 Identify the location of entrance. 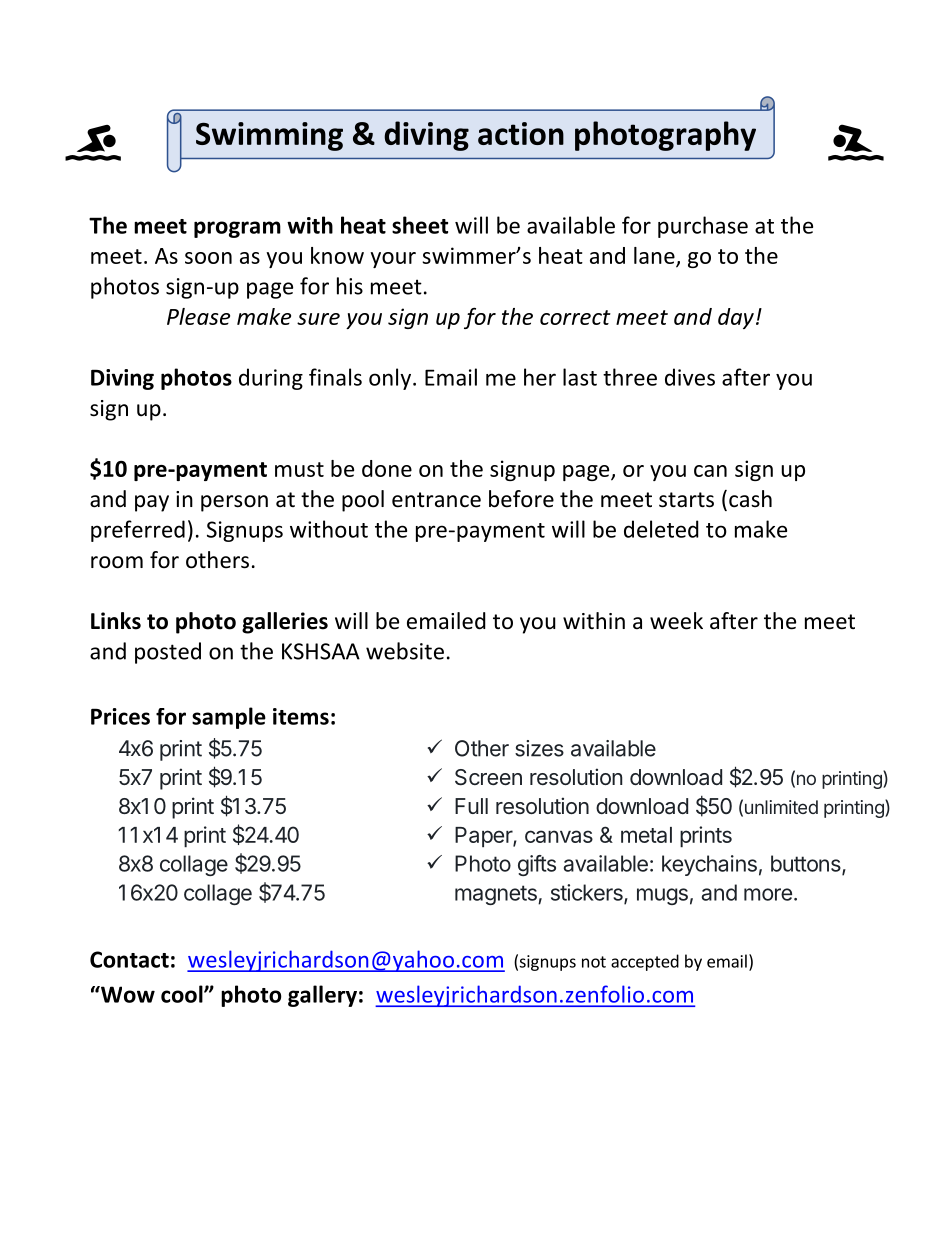
(436, 500).
